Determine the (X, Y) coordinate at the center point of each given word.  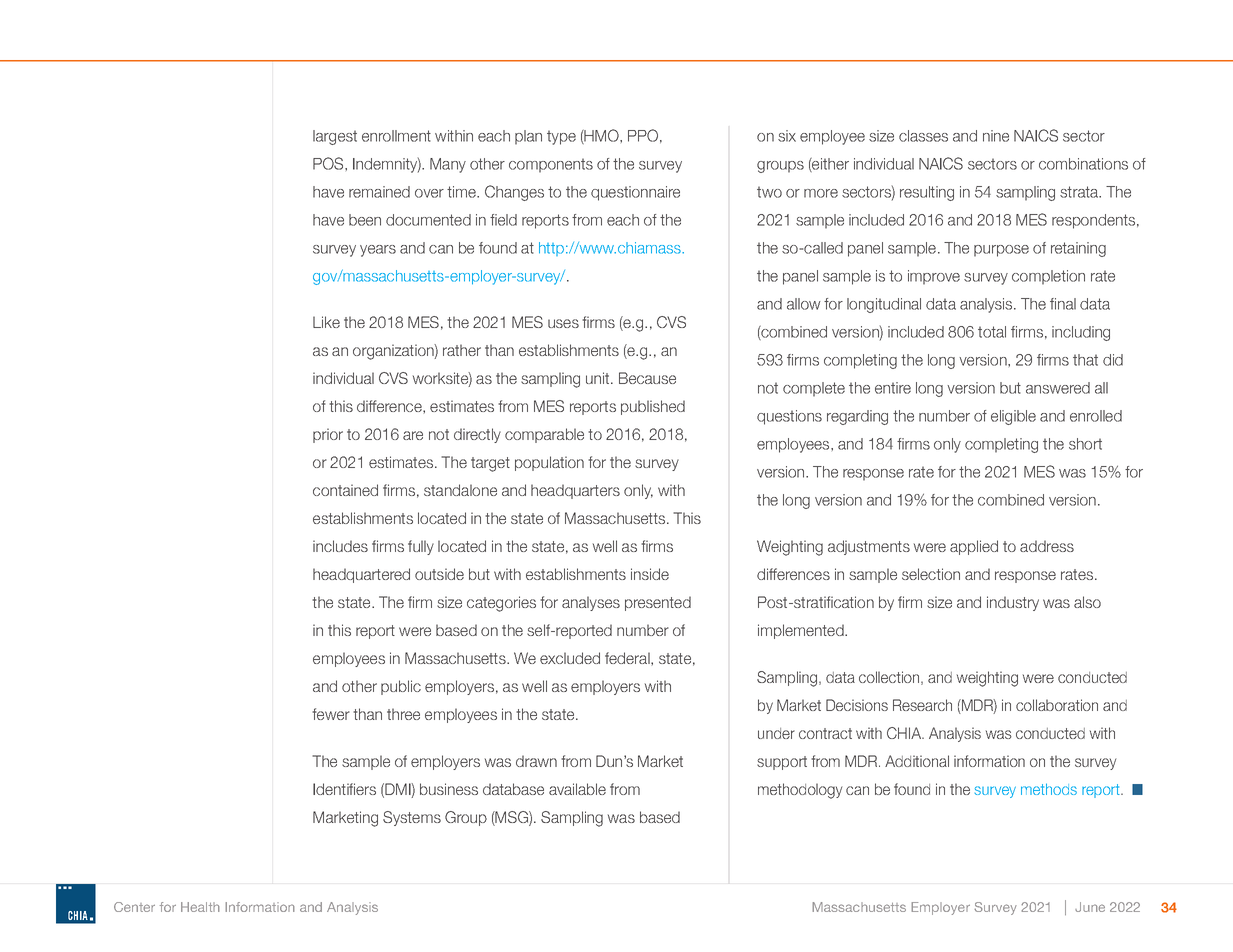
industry (1013, 603)
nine (996, 136)
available (577, 789)
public (401, 687)
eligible (1013, 417)
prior (328, 435)
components (551, 165)
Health (200, 907)
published (653, 407)
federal (628, 658)
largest (335, 137)
